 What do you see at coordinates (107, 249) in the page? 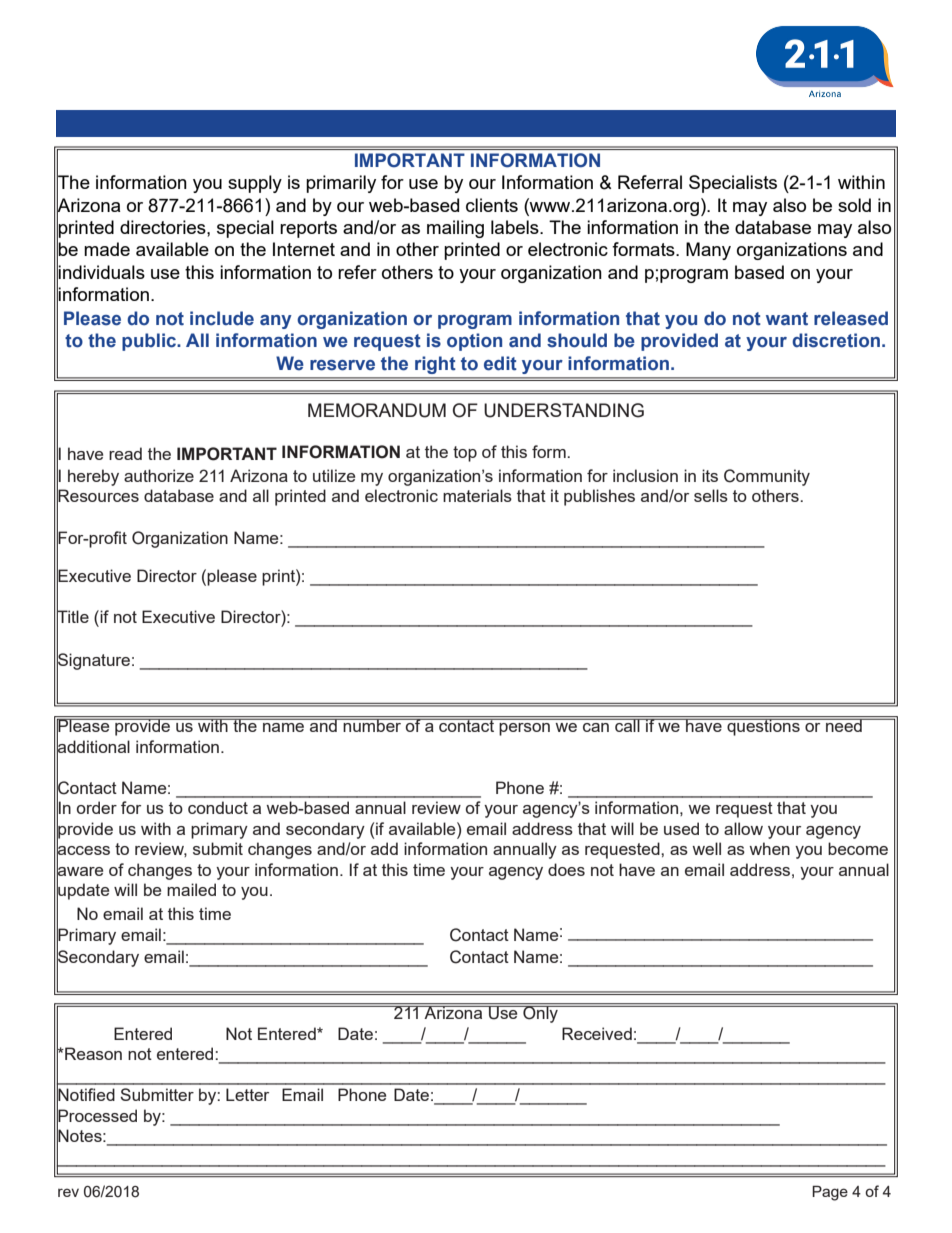
I see `made` at bounding box center [107, 249].
